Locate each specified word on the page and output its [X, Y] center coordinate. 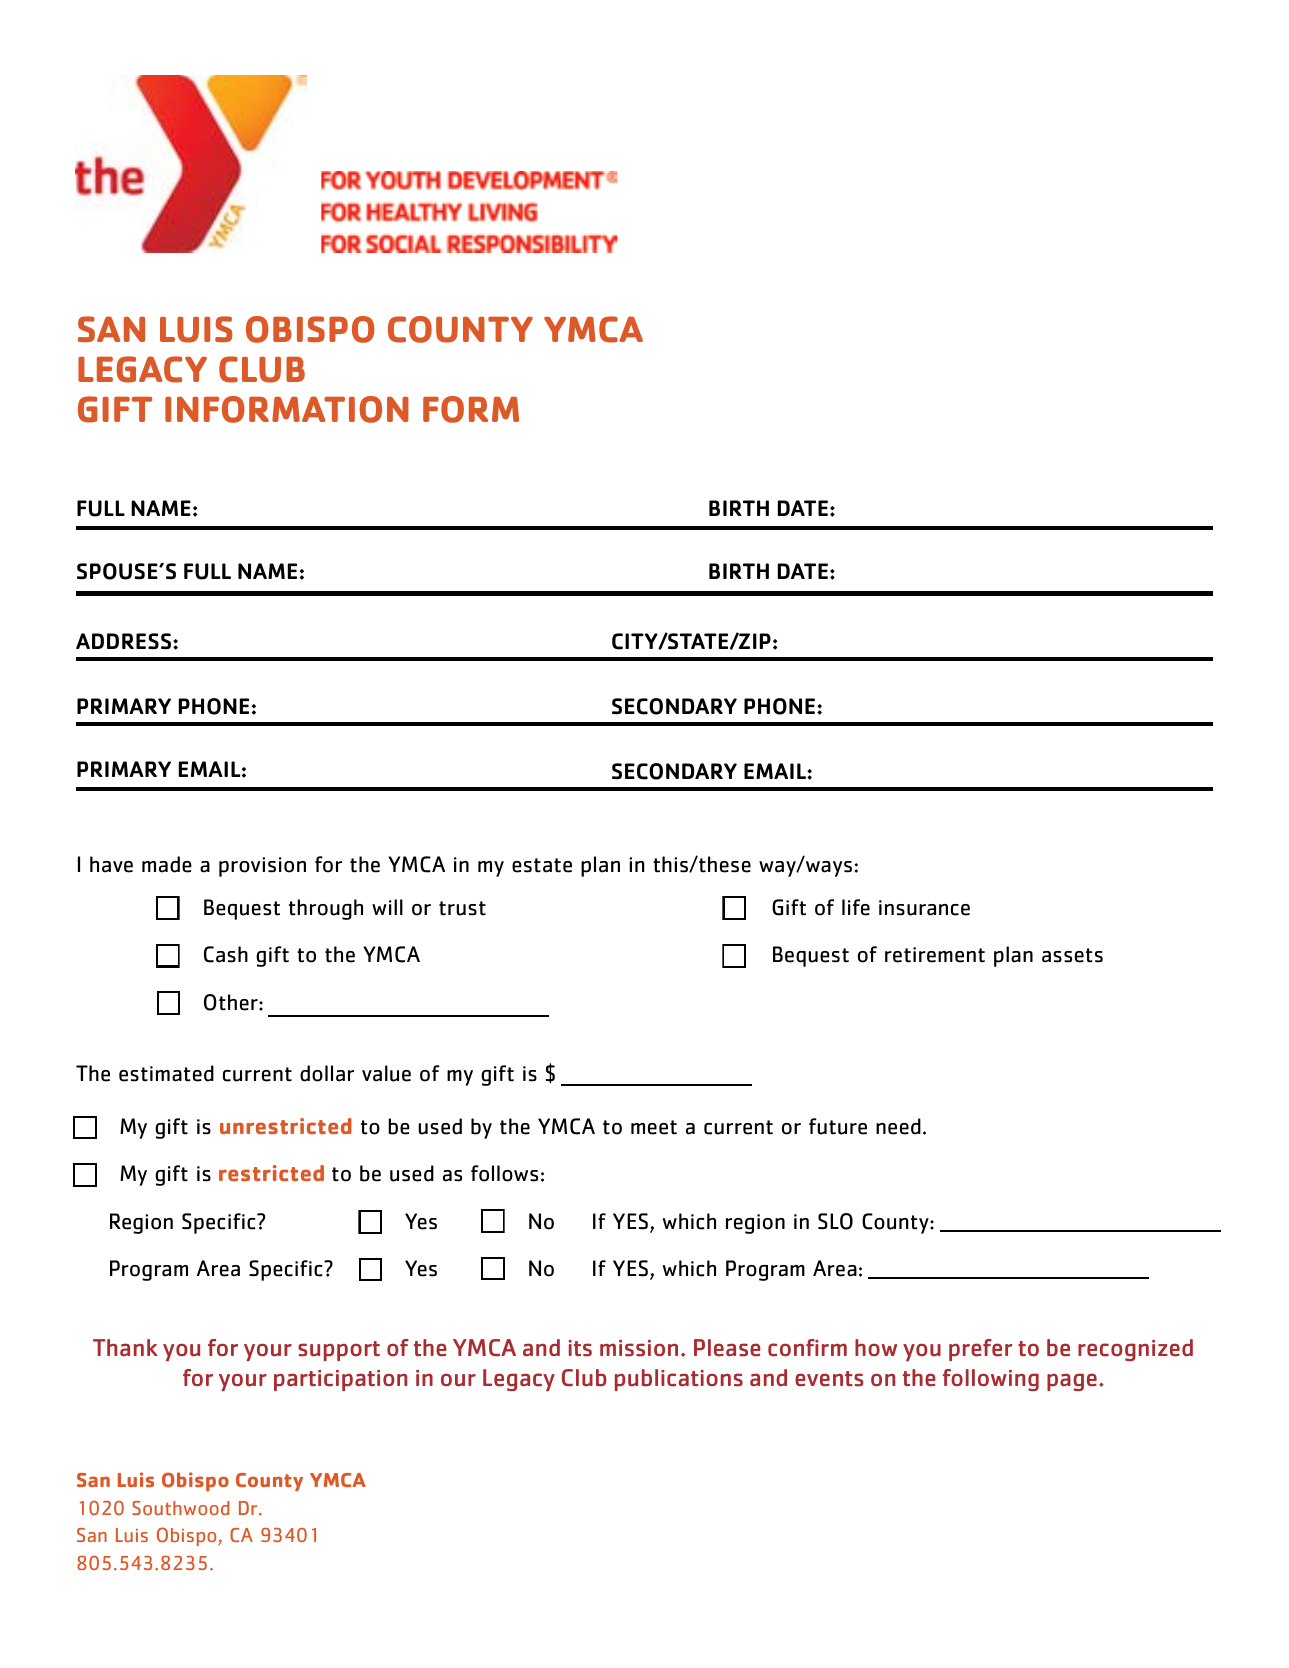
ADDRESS [123, 641]
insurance [924, 908]
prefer [980, 1350]
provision [262, 867]
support [339, 1351]
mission [639, 1348]
